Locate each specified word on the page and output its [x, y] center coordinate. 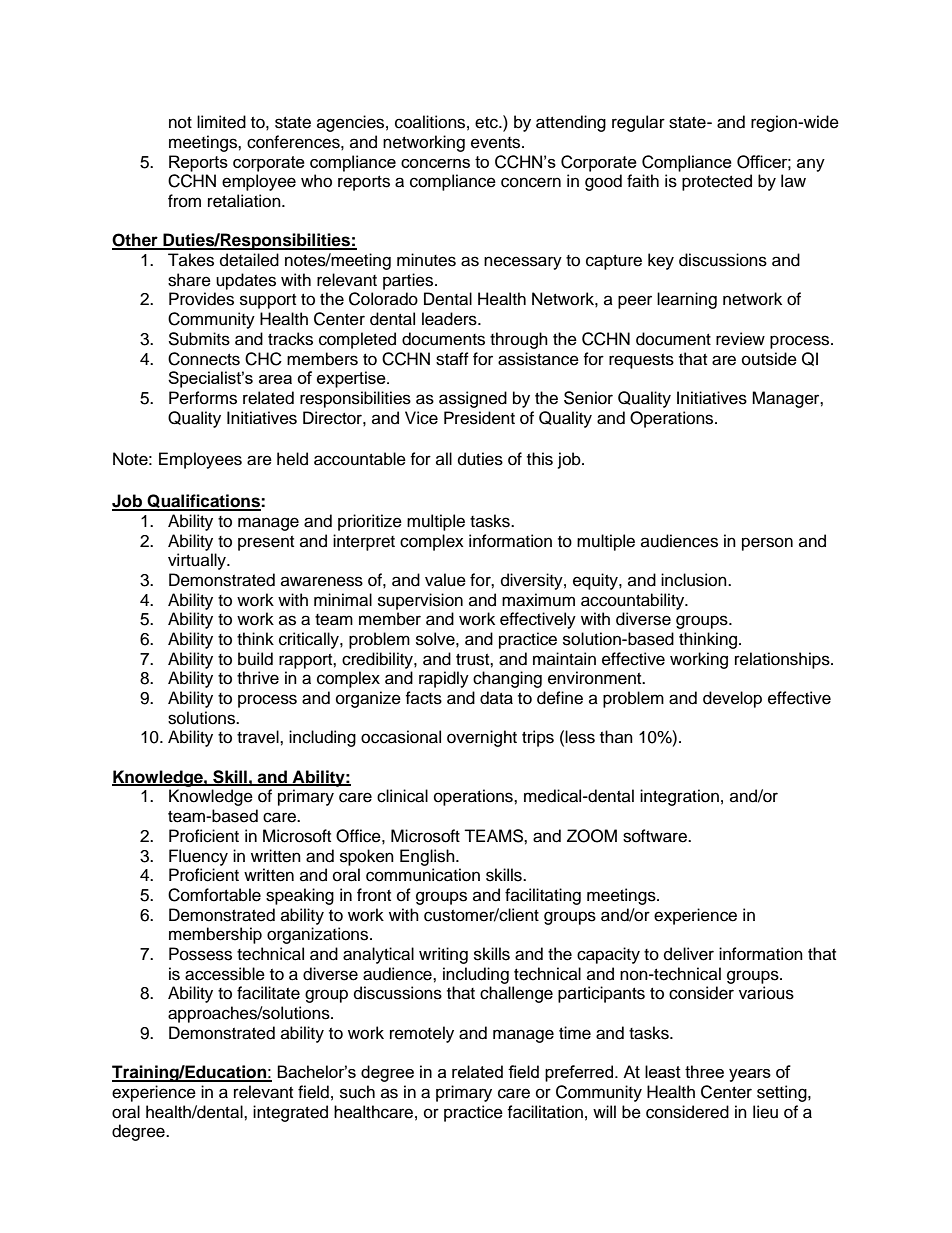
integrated [290, 1113]
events [497, 143]
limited [221, 122]
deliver [689, 954]
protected [717, 182]
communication [423, 875]
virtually [198, 561]
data [496, 698]
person [767, 544]
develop [732, 699]
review [740, 339]
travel [259, 737]
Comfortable [214, 895]
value [445, 580]
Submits [199, 339]
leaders [450, 319]
